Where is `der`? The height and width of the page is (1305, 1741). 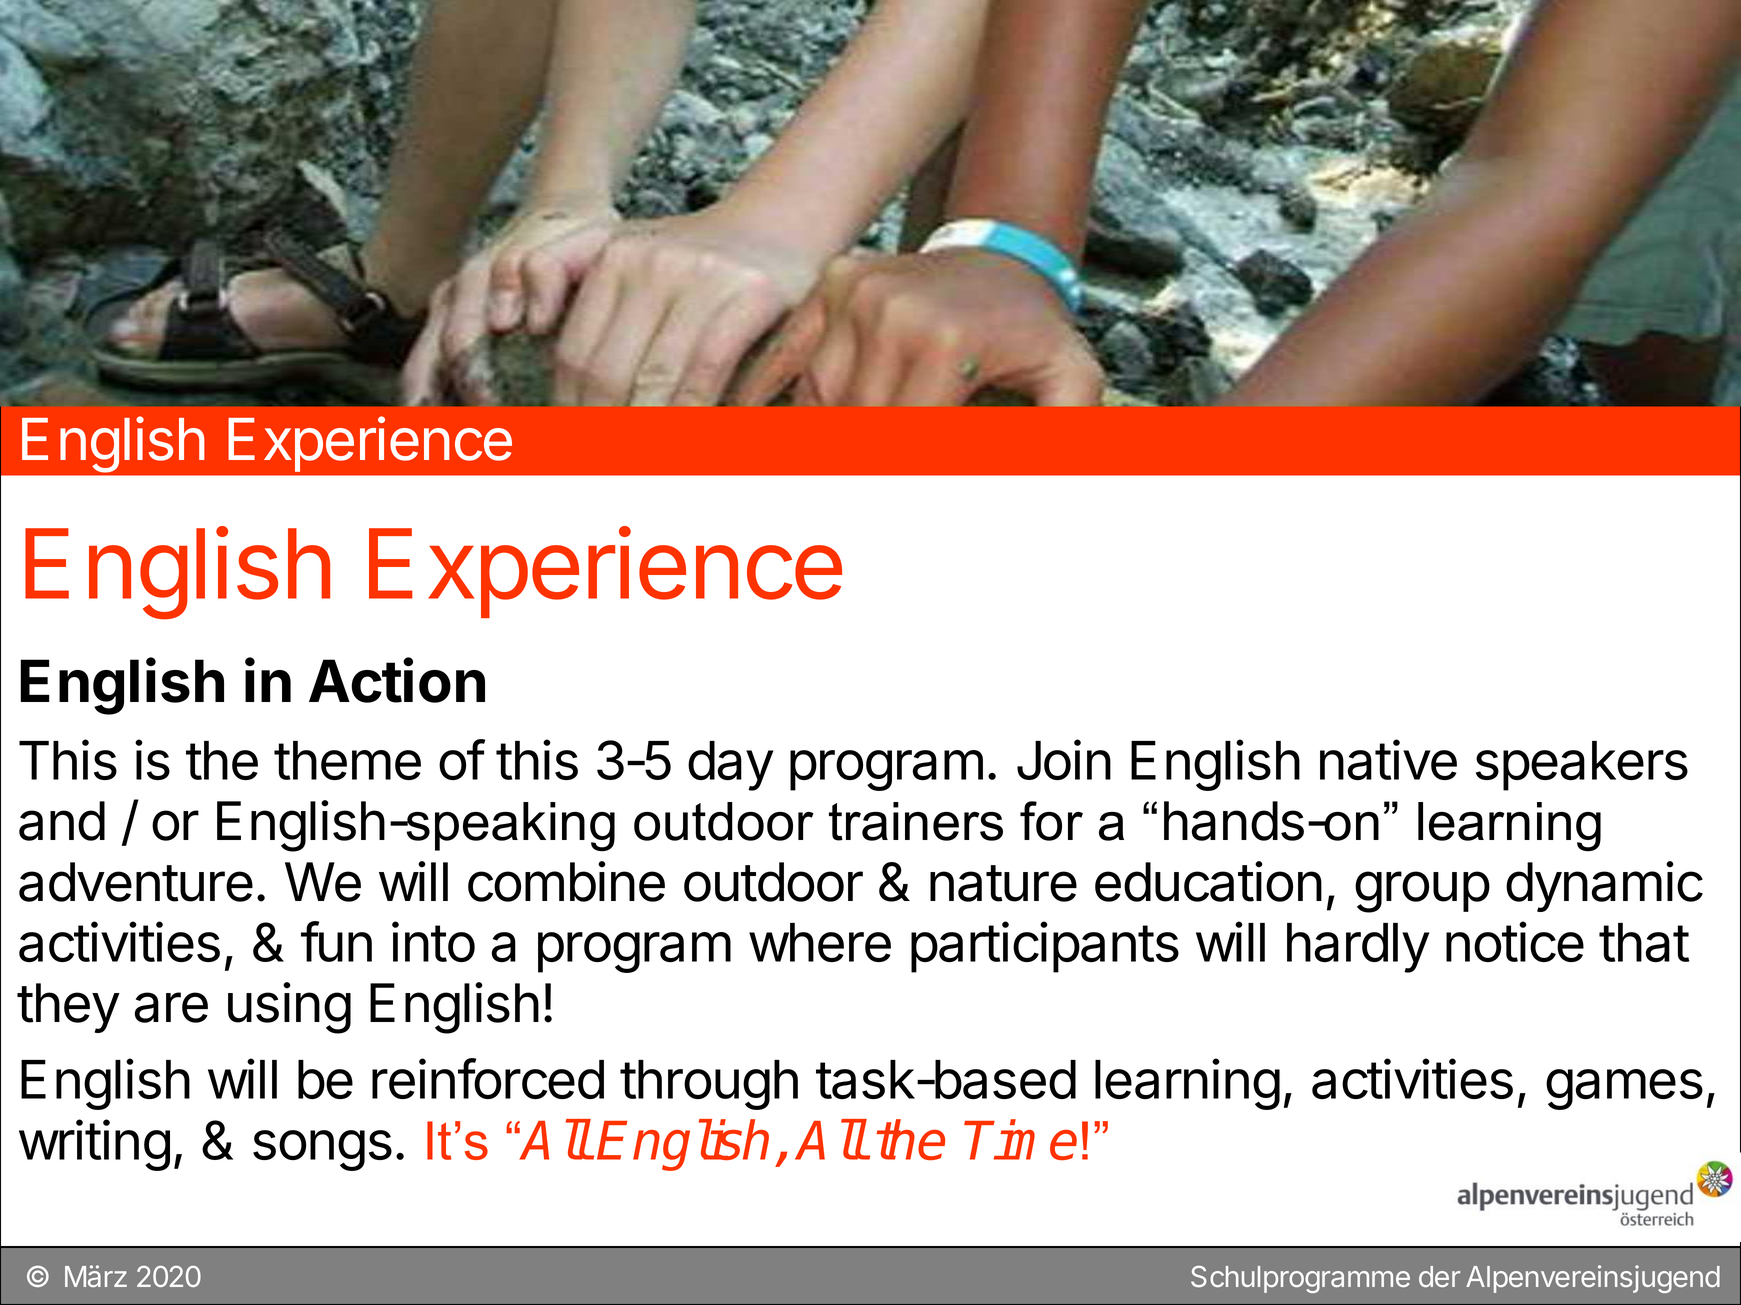
der is located at coordinates (1439, 1276).
